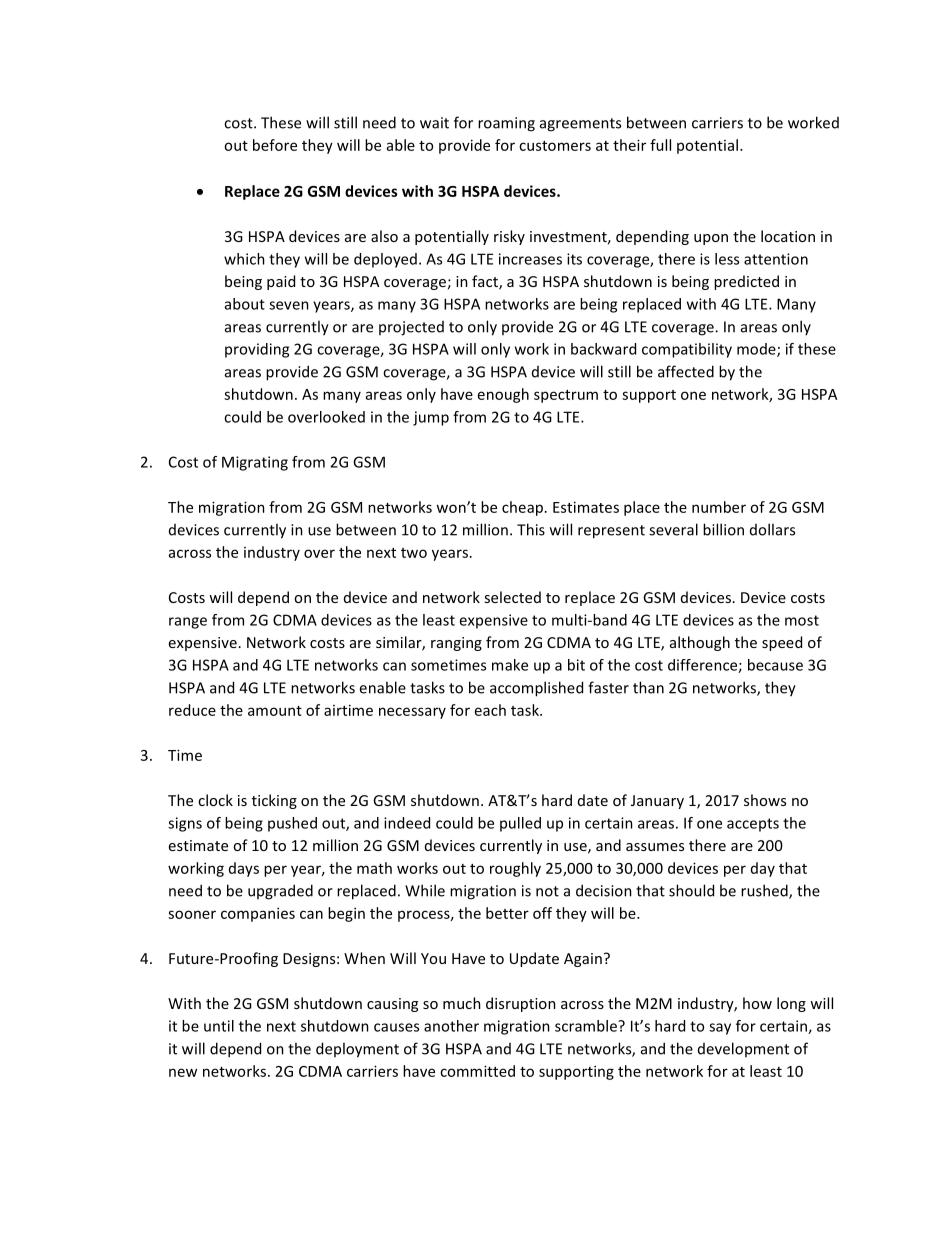 The height and width of the screenshot is (1233, 952). I want to click on each, so click(490, 710).
